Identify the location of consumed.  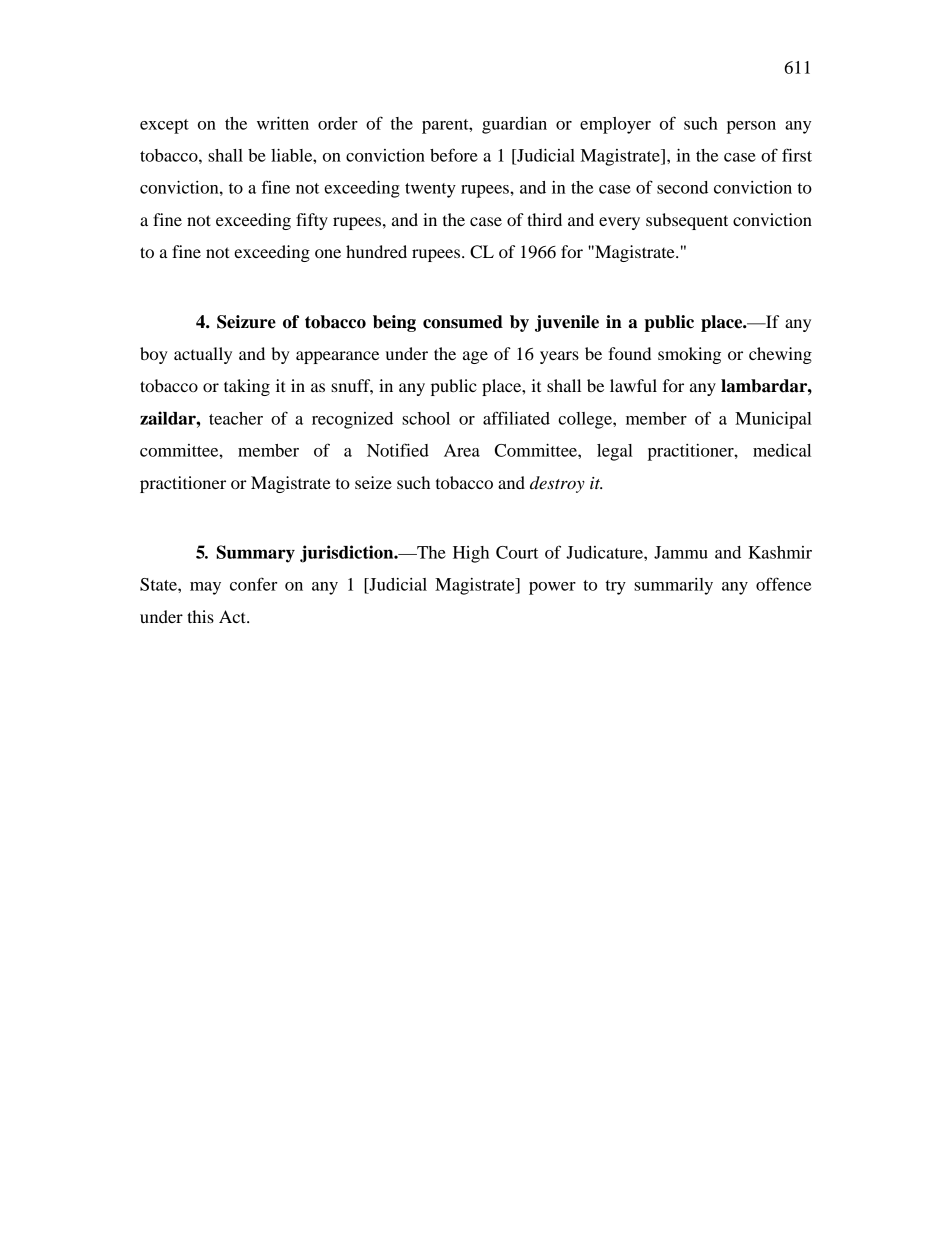
(463, 322).
